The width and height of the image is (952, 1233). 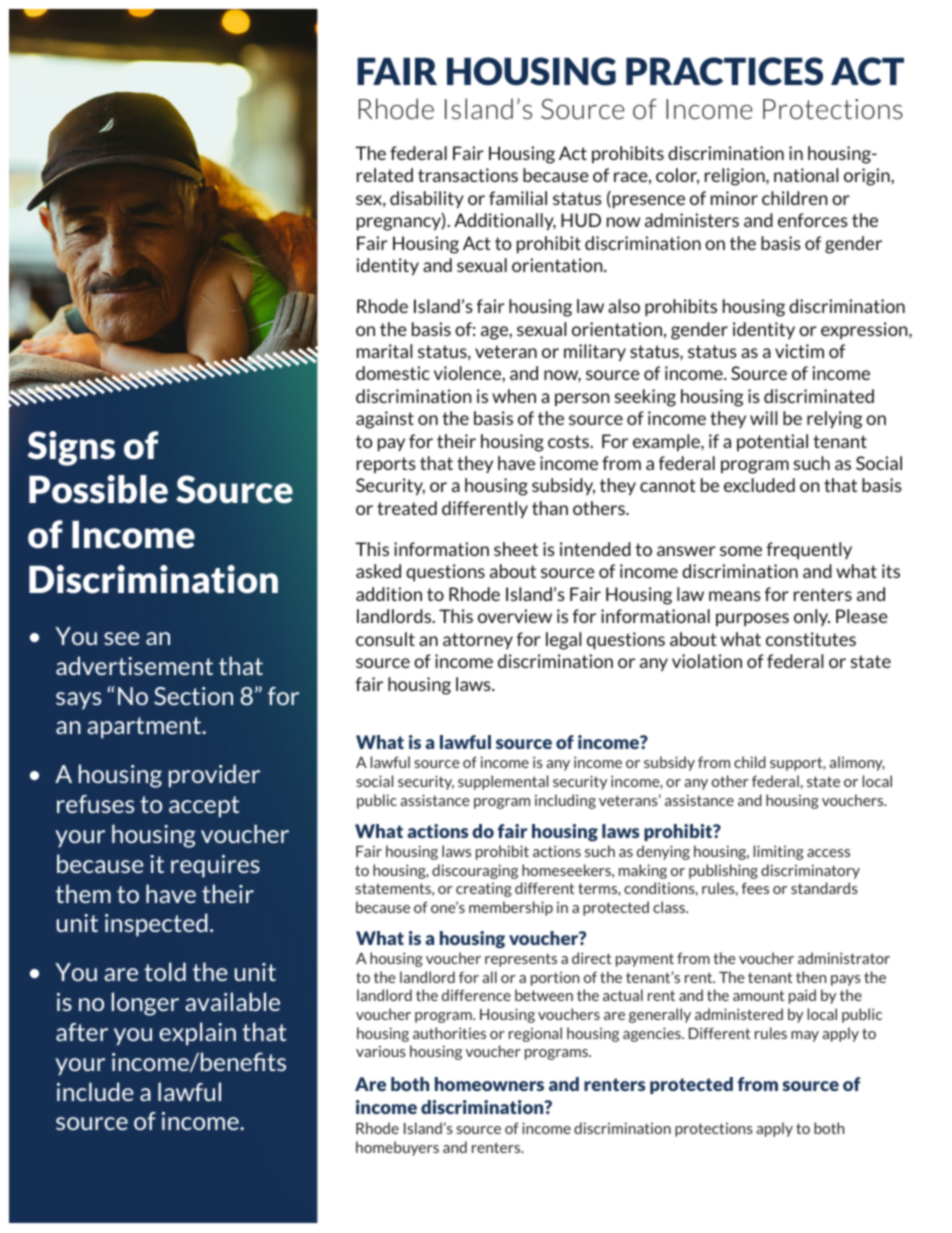 I want to click on advertisement, so click(x=134, y=665).
